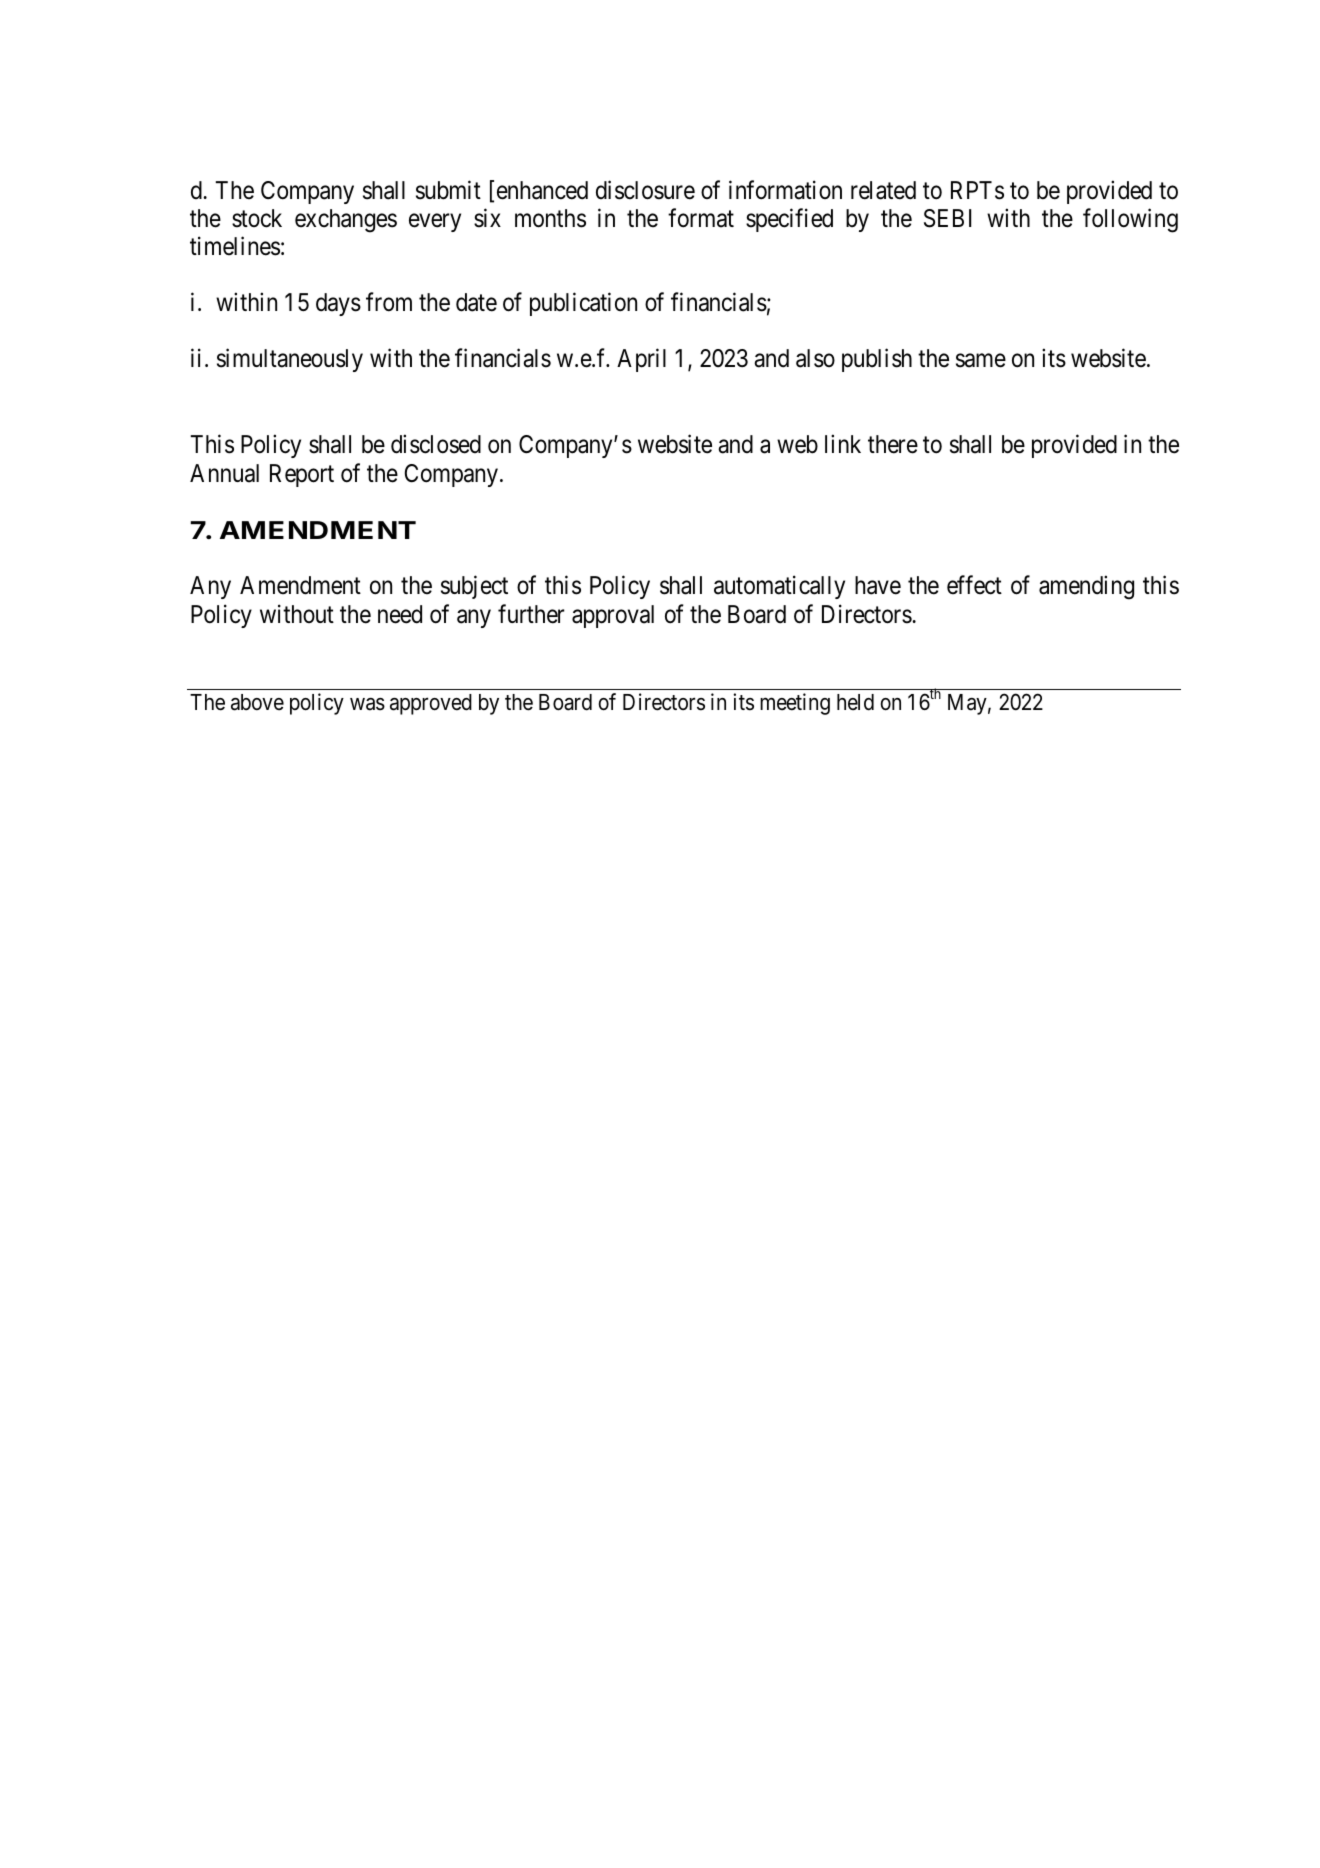 This page has width=1320, height=1868. Describe the element at coordinates (436, 444) in the page. I see `disclosed` at that location.
